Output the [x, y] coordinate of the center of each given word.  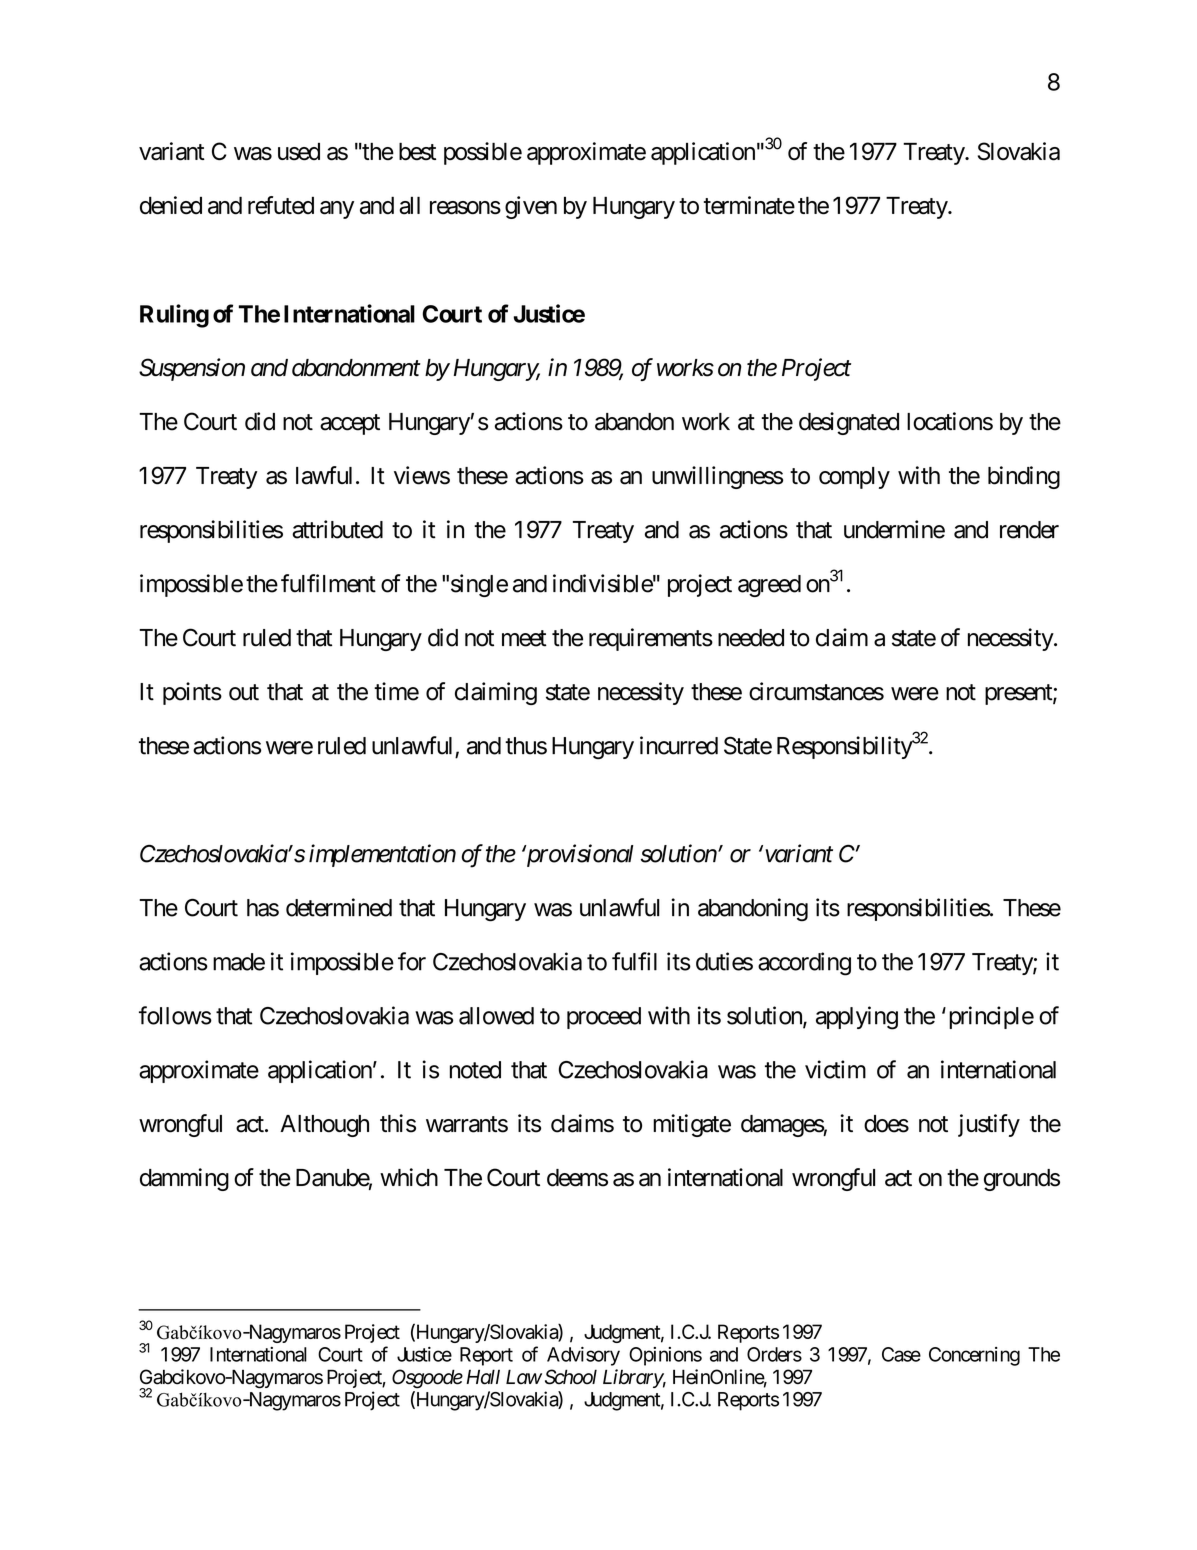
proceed [604, 1018]
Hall [483, 1377]
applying [857, 1018]
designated [849, 423]
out [244, 692]
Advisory [583, 1356]
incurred [679, 745]
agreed [769, 586]
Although [324, 1126]
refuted [281, 205]
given [531, 207]
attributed [337, 529]
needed [751, 638]
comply [854, 478]
